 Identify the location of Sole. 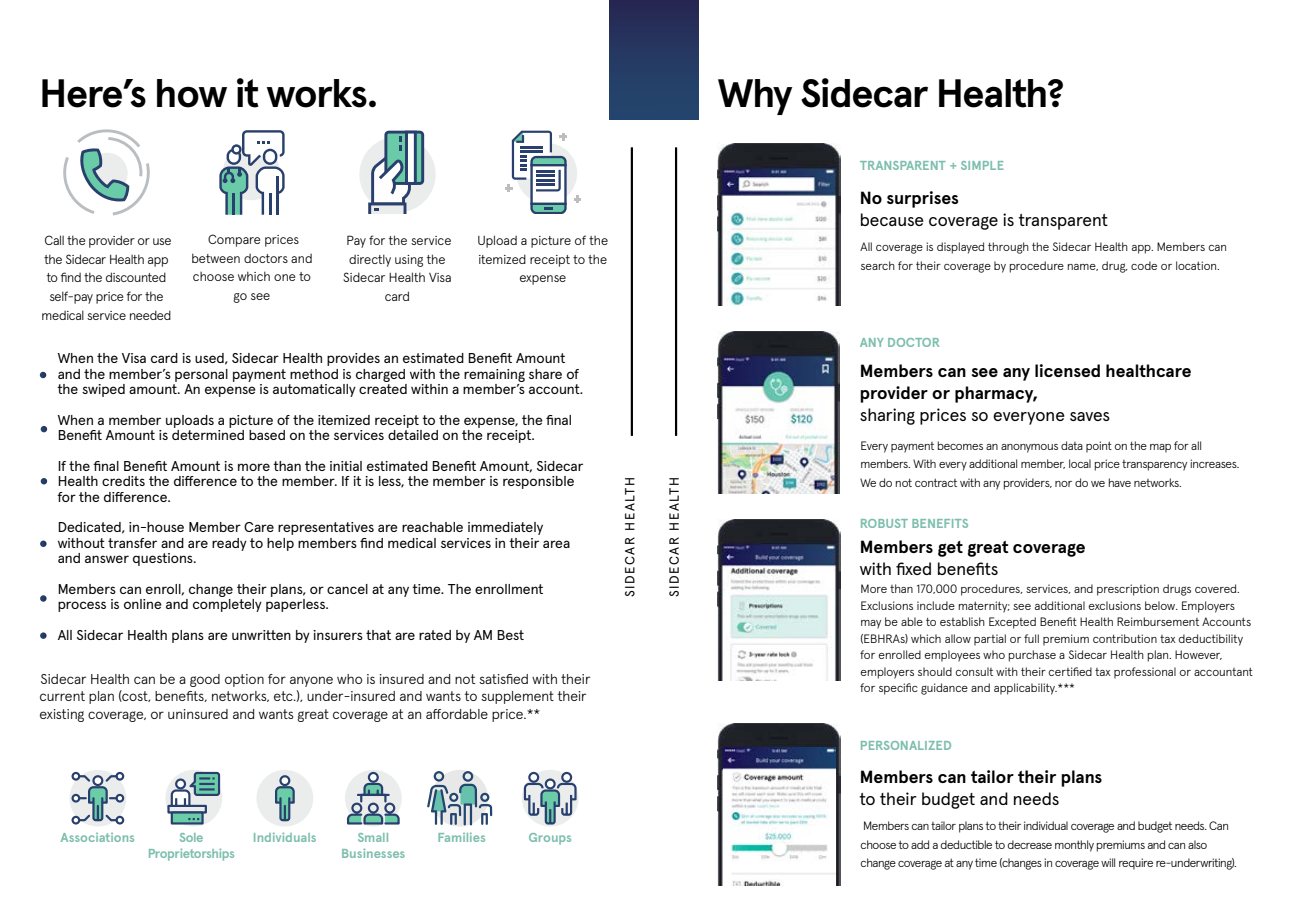
(191, 837).
